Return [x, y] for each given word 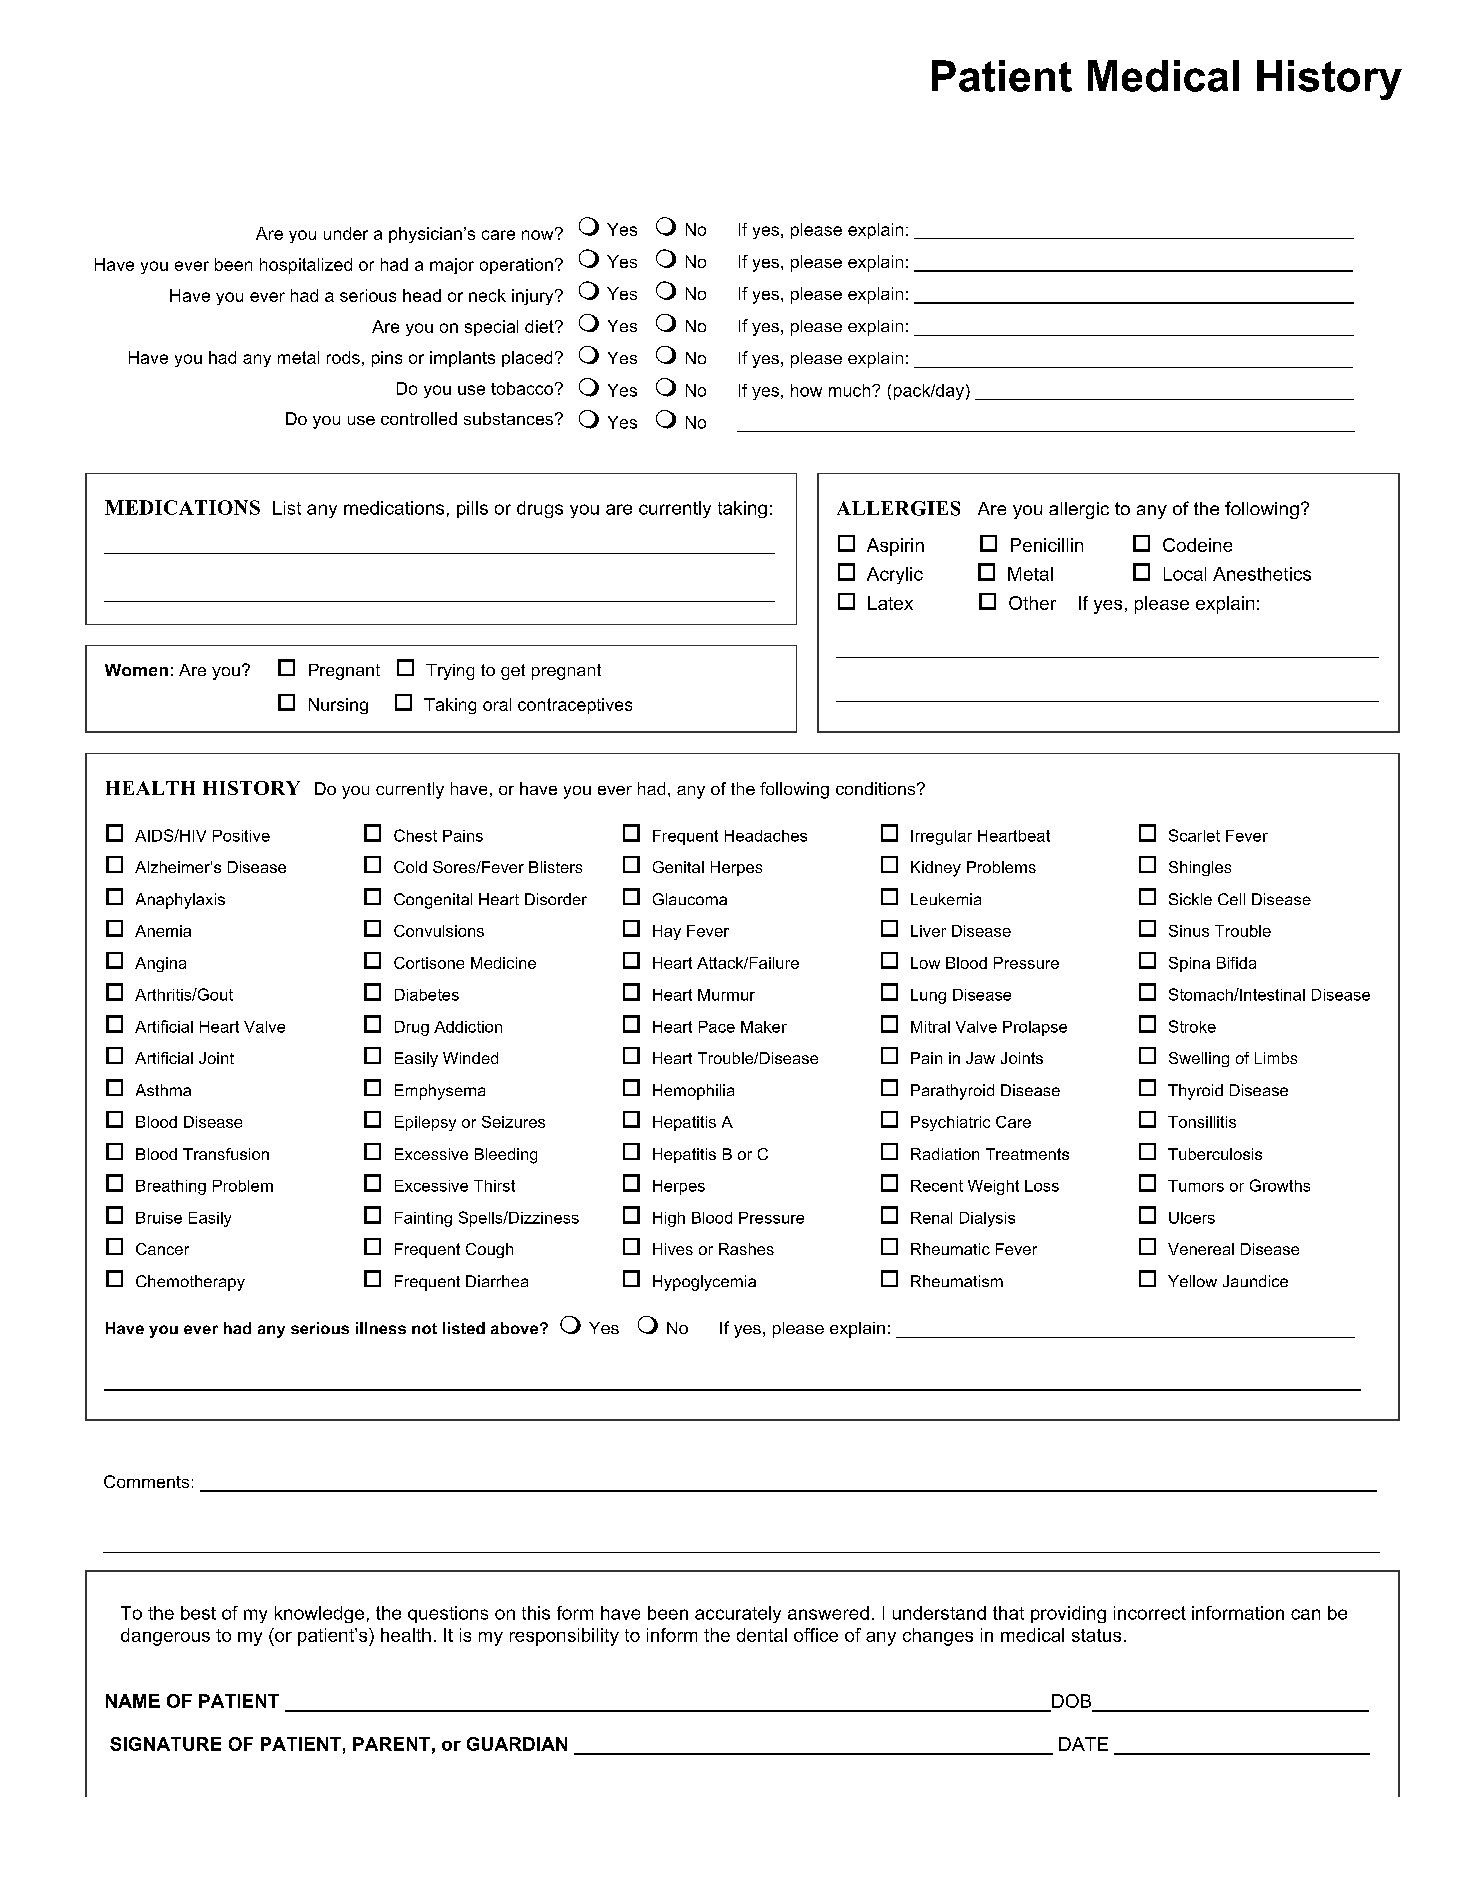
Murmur [726, 995]
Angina [160, 964]
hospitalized [306, 266]
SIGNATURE [165, 1744]
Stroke [1192, 1026]
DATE [1083, 1744]
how [806, 390]
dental [762, 1635]
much [851, 390]
